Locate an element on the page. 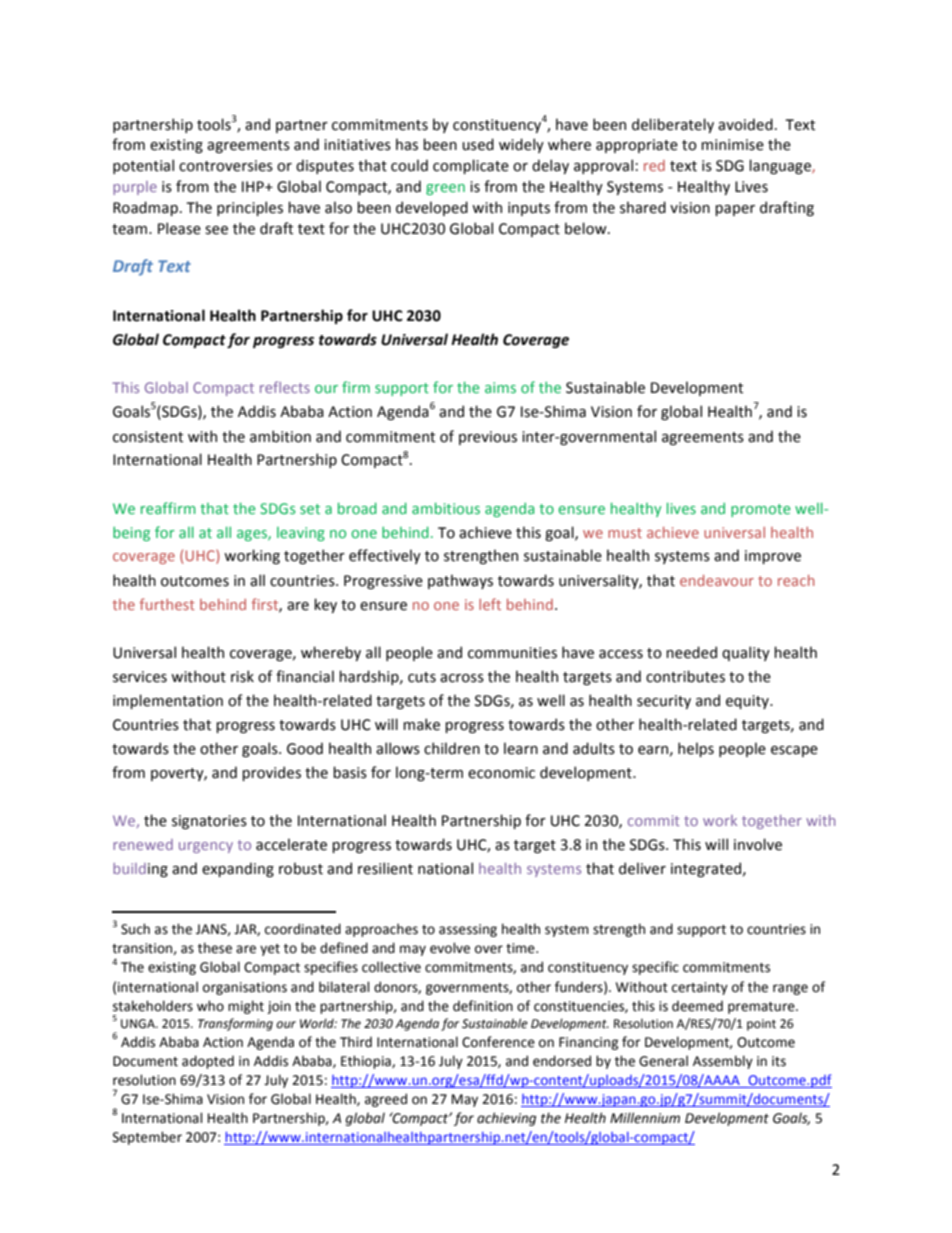 The width and height of the page is (952, 1233). complicate is located at coordinates (471, 166).
